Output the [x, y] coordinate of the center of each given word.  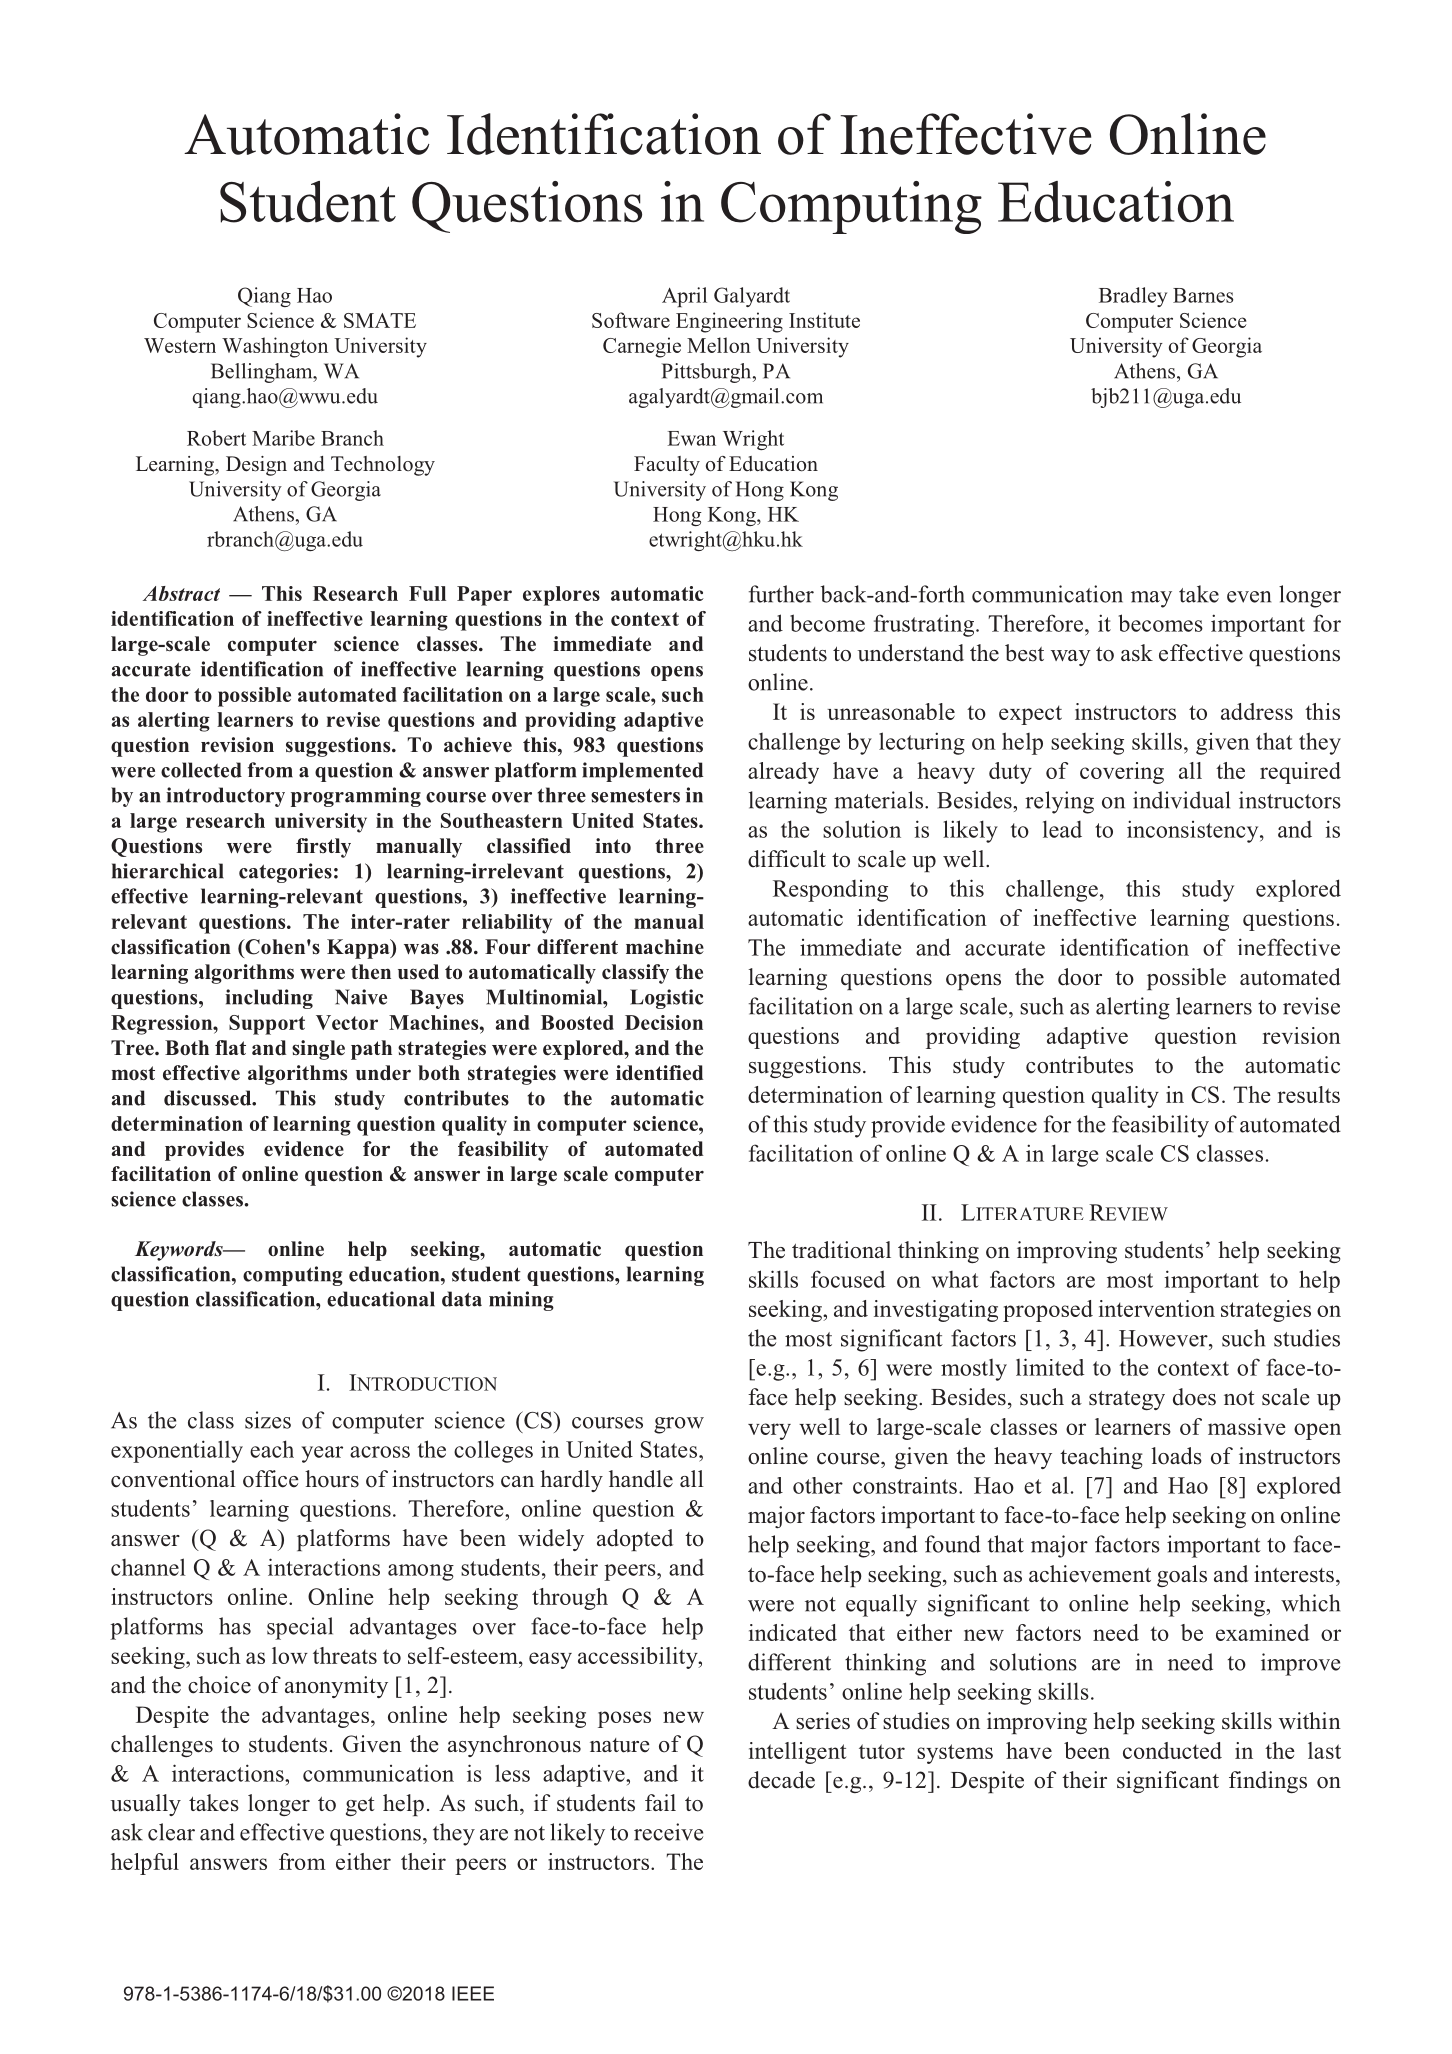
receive [668, 1832]
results [1308, 1094]
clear [171, 1832]
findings [1268, 1782]
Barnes [1203, 295]
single [318, 1050]
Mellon [719, 345]
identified [659, 1073]
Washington [275, 347]
